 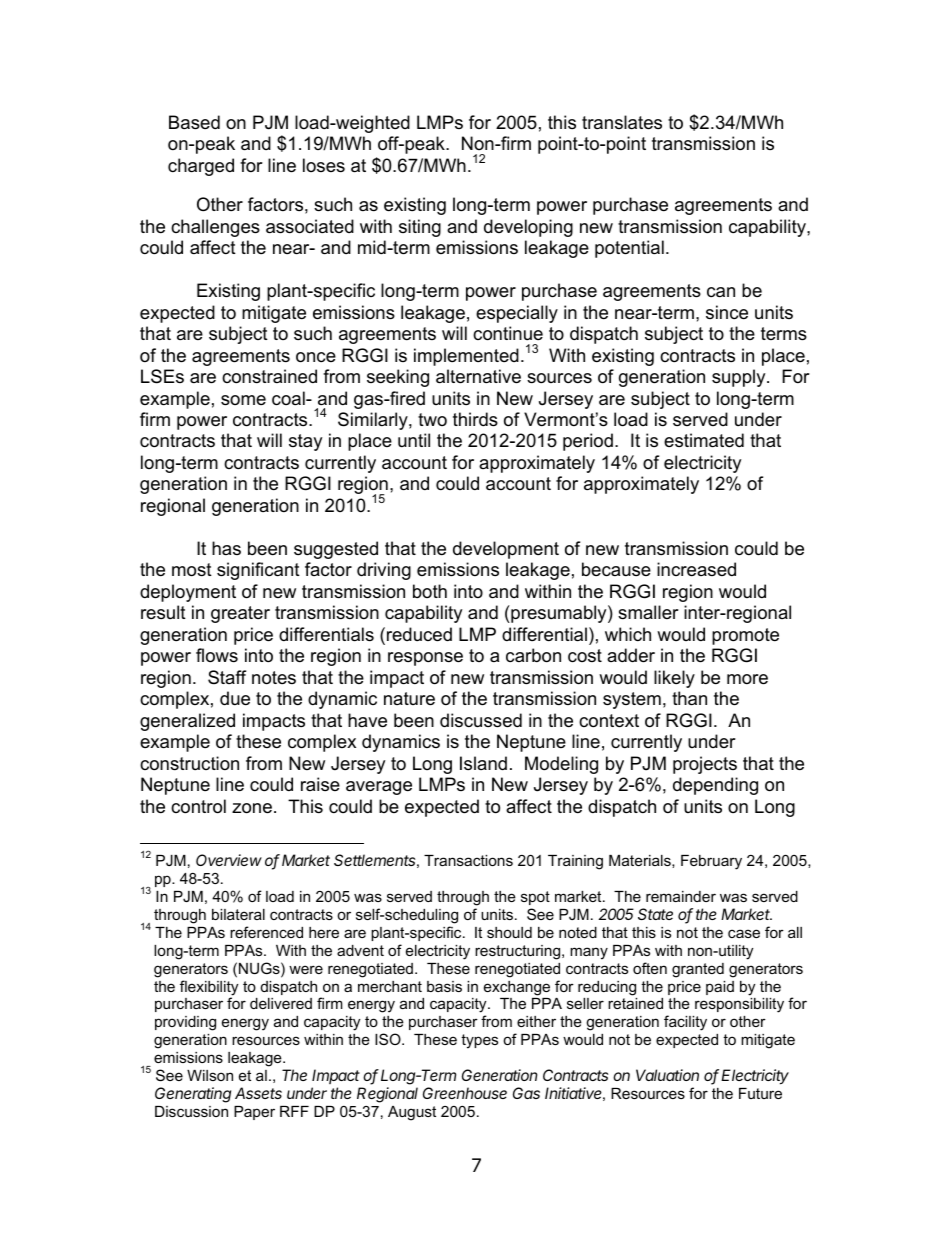 What do you see at coordinates (305, 442) in the page?
I see `stay` at bounding box center [305, 442].
